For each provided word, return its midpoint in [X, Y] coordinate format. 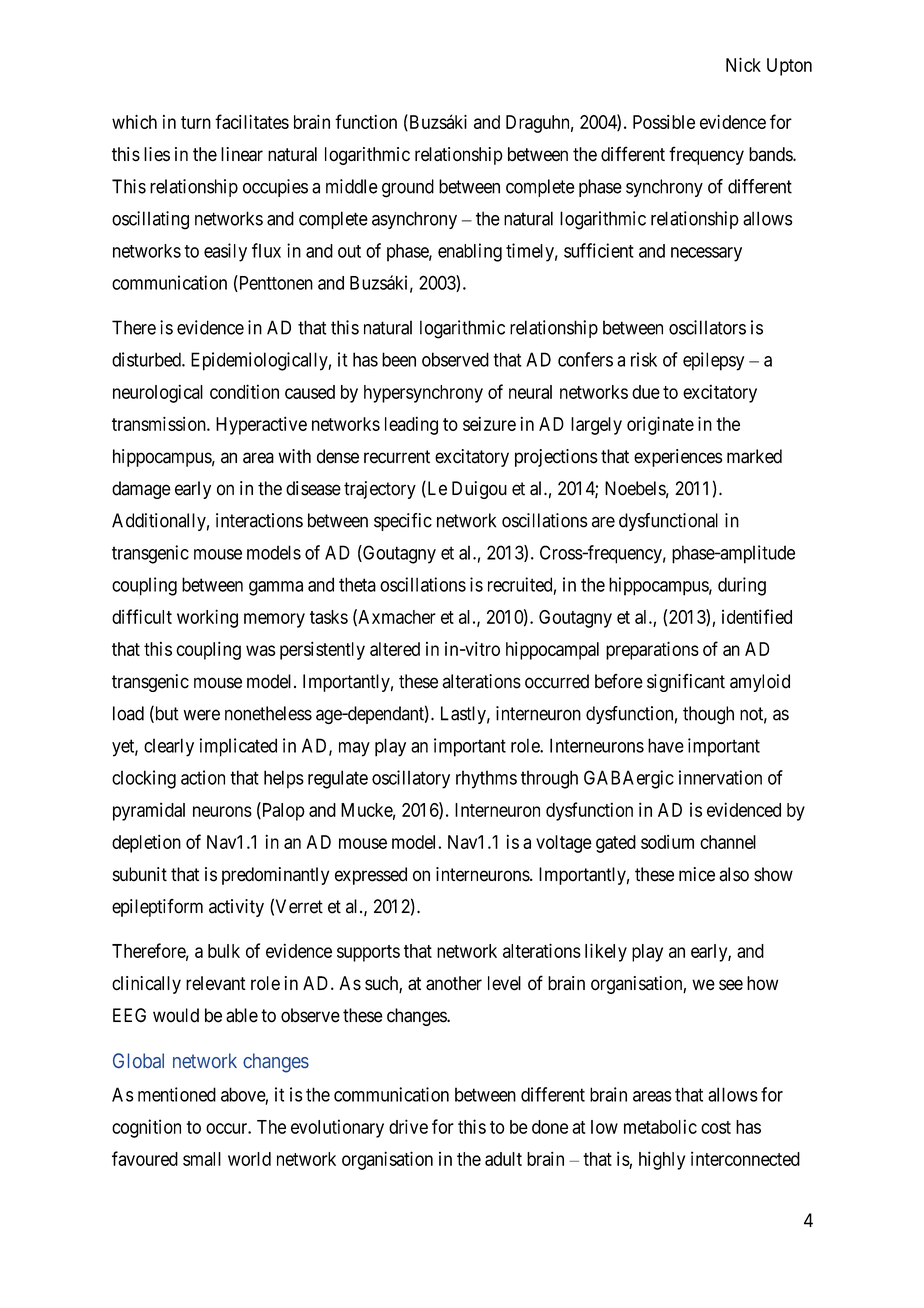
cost [716, 1127]
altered [395, 649]
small [202, 1159]
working [207, 618]
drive [408, 1126]
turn [196, 122]
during [742, 586]
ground [408, 188]
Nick [743, 64]
